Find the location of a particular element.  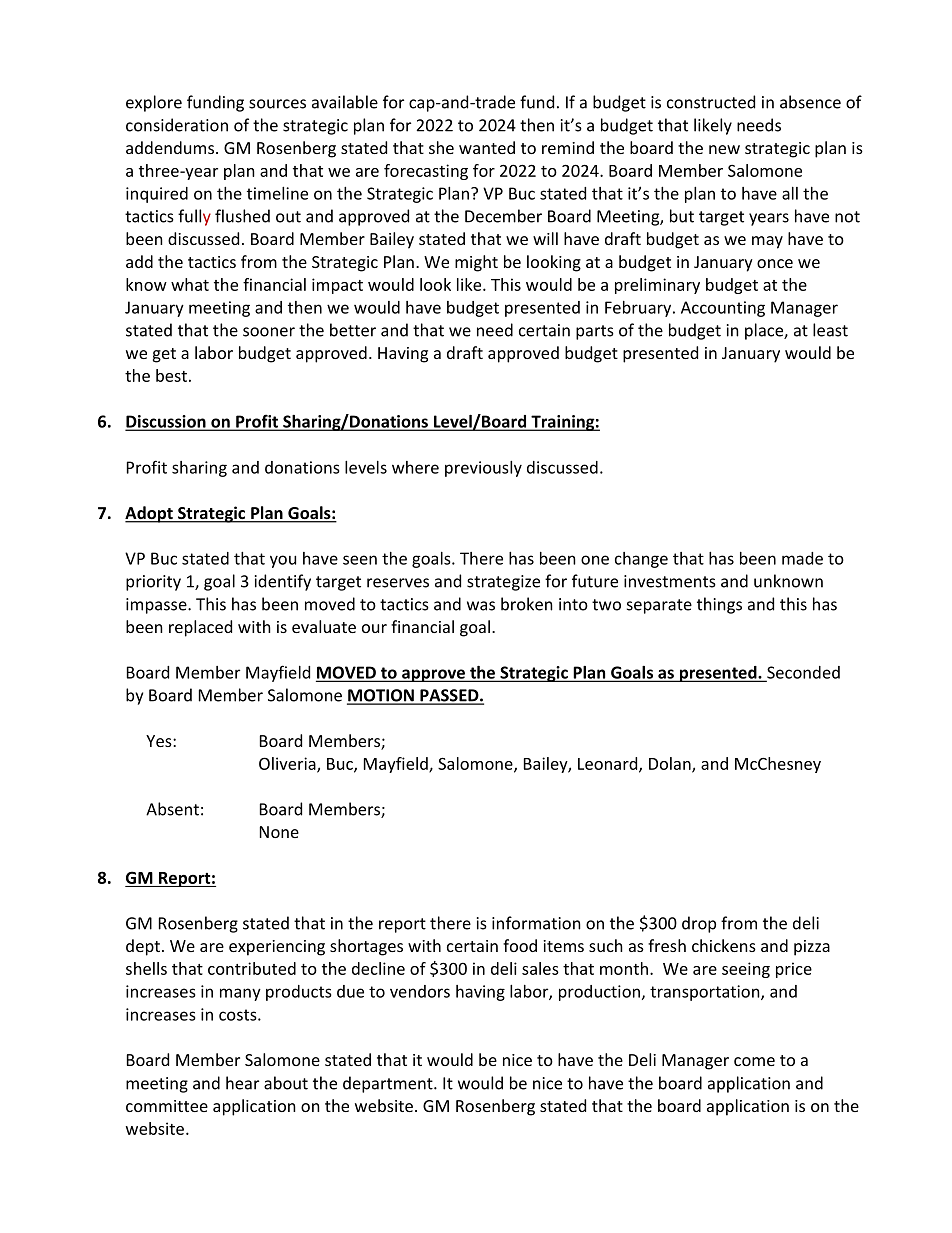

new is located at coordinates (724, 149).
